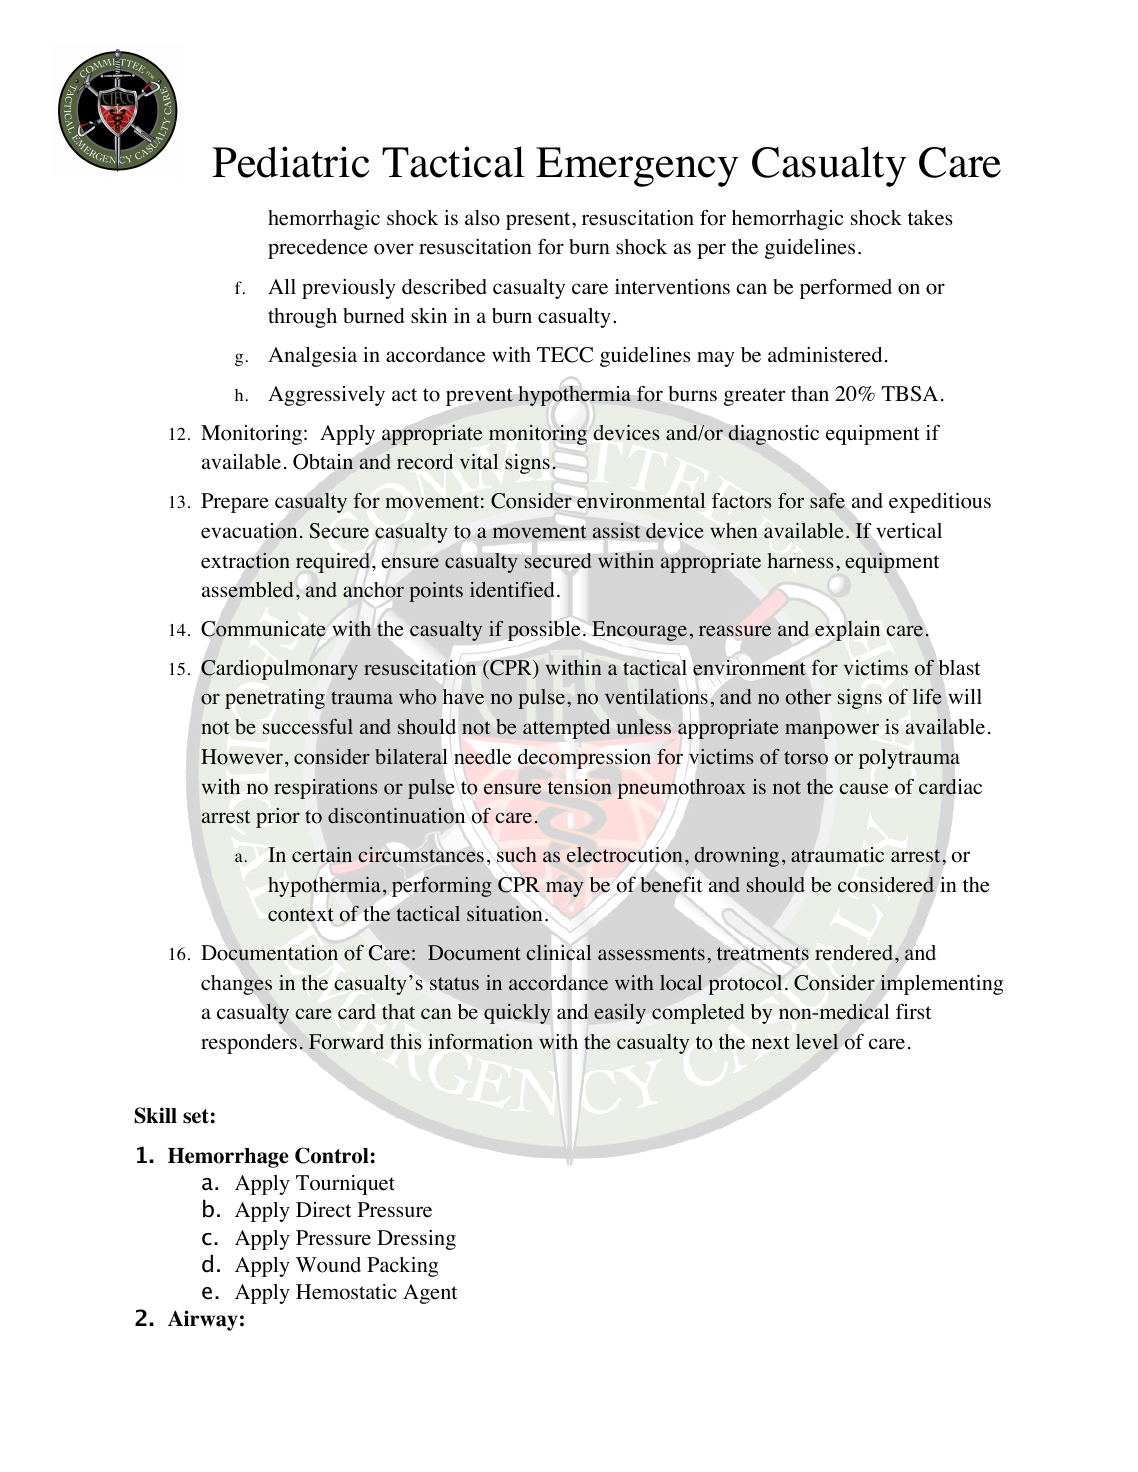  I want to click on Airway, so click(203, 1320).
